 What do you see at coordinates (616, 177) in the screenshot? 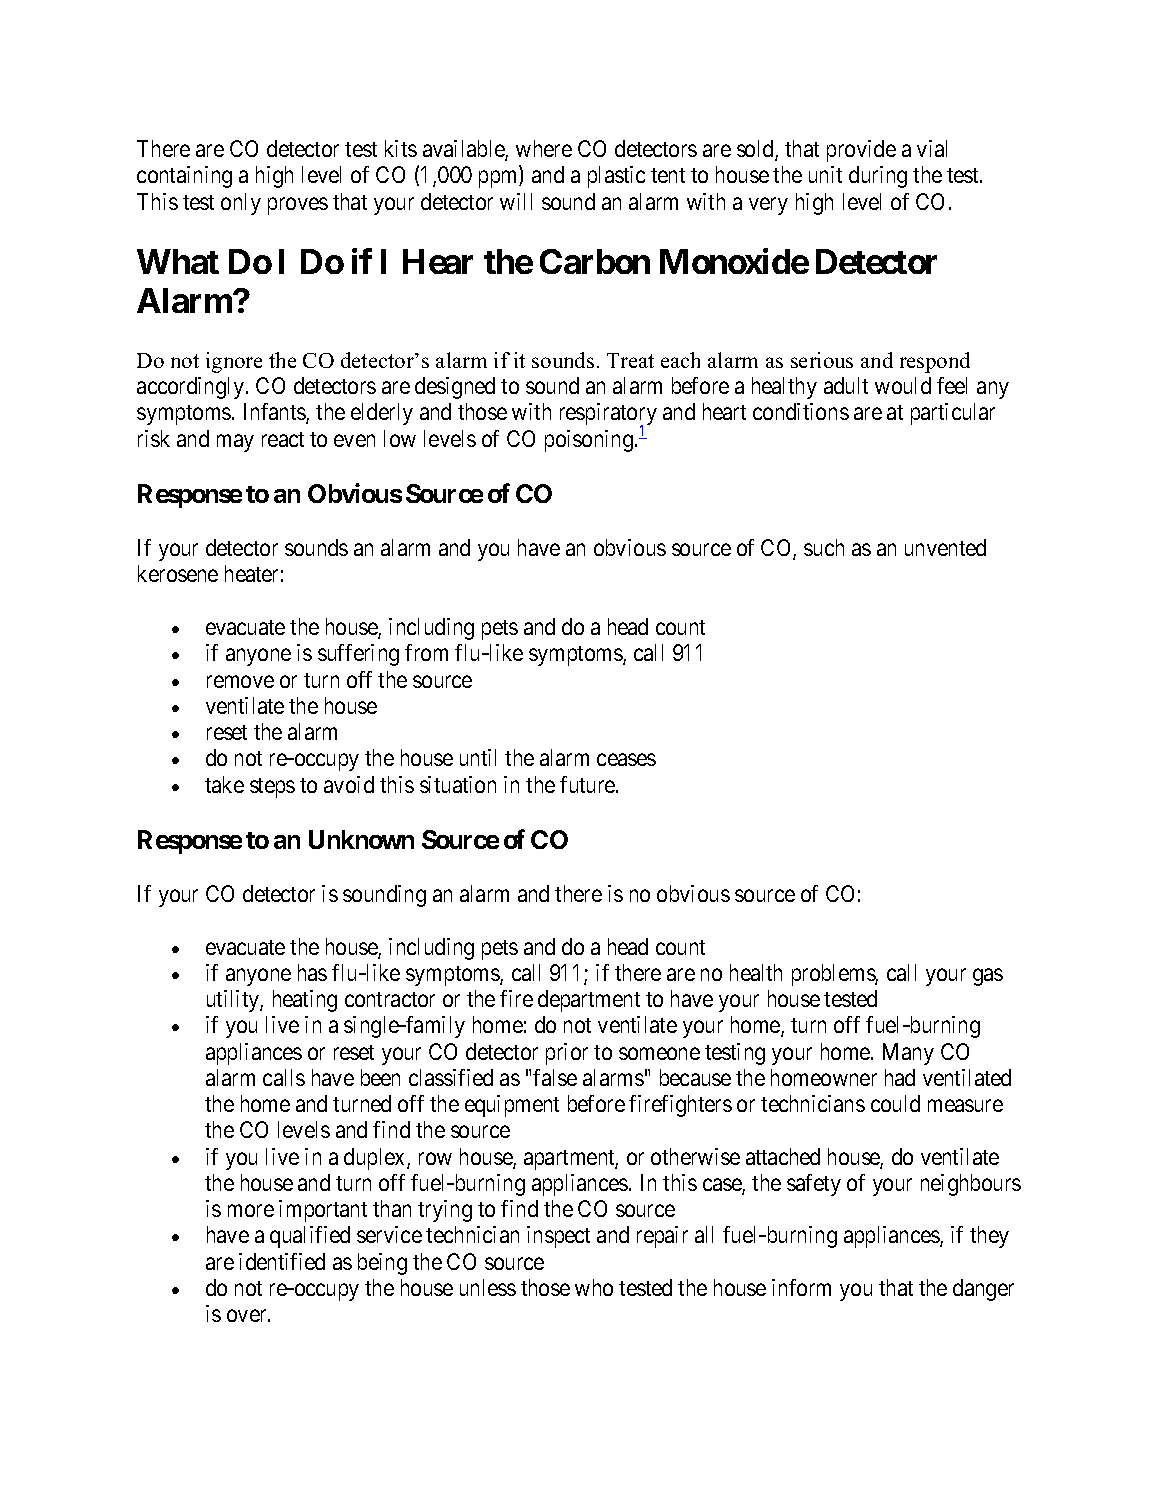
I see `plastic` at bounding box center [616, 177].
